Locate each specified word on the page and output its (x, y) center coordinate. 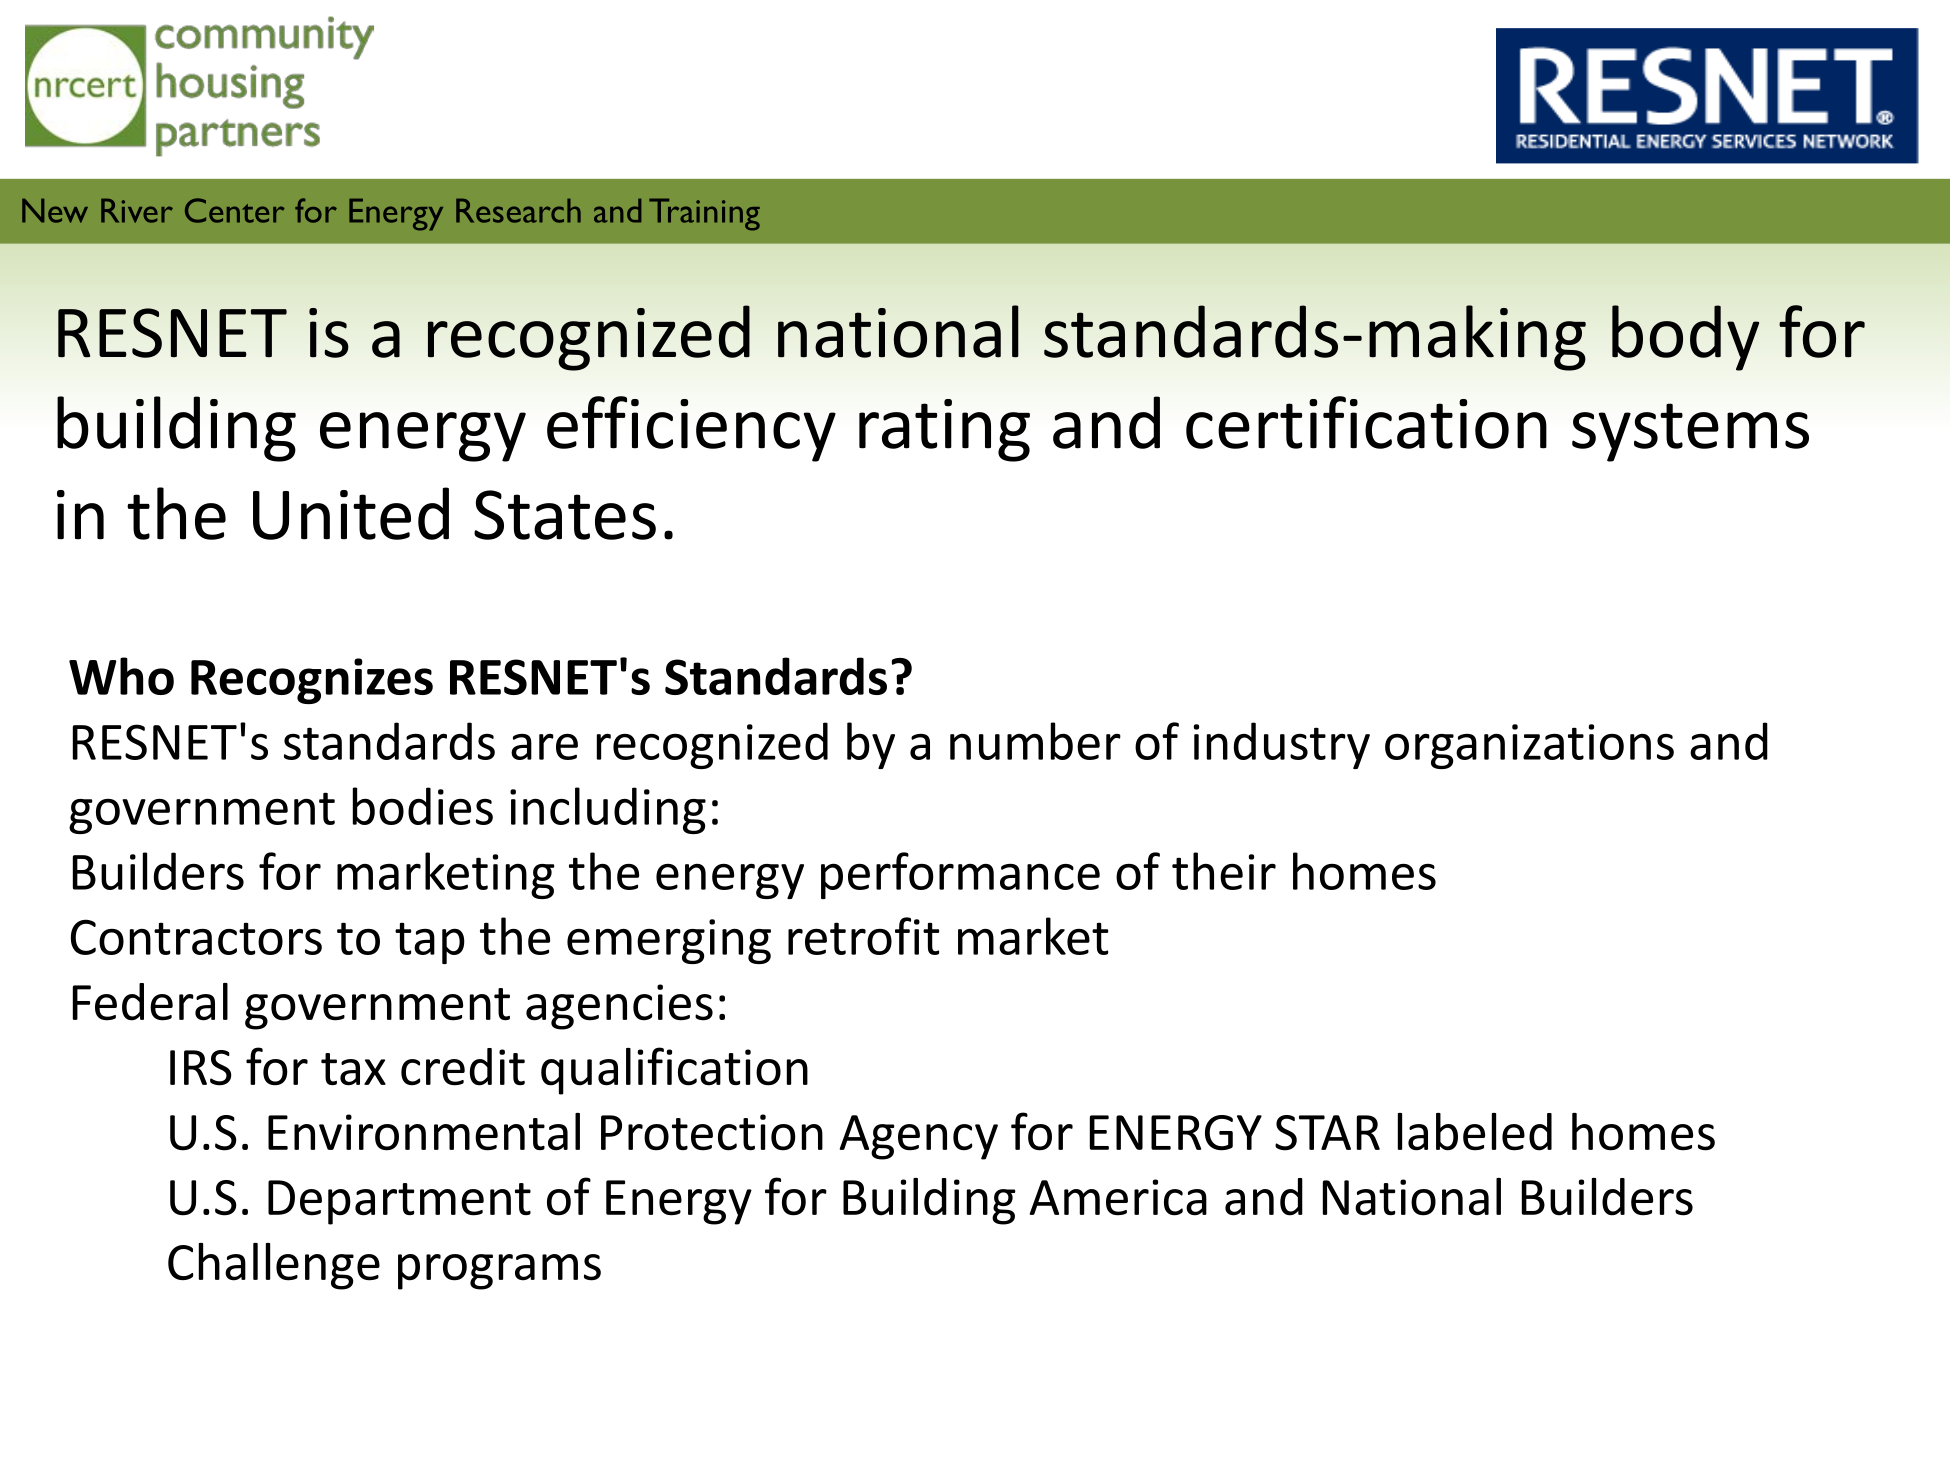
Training (704, 214)
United (351, 513)
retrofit (863, 936)
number (1035, 741)
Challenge (274, 1266)
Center (235, 210)
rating (944, 430)
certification (1366, 422)
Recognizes (312, 681)
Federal (150, 1002)
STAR (1327, 1133)
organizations (1529, 746)
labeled (1475, 1132)
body (1685, 338)
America (1118, 1197)
